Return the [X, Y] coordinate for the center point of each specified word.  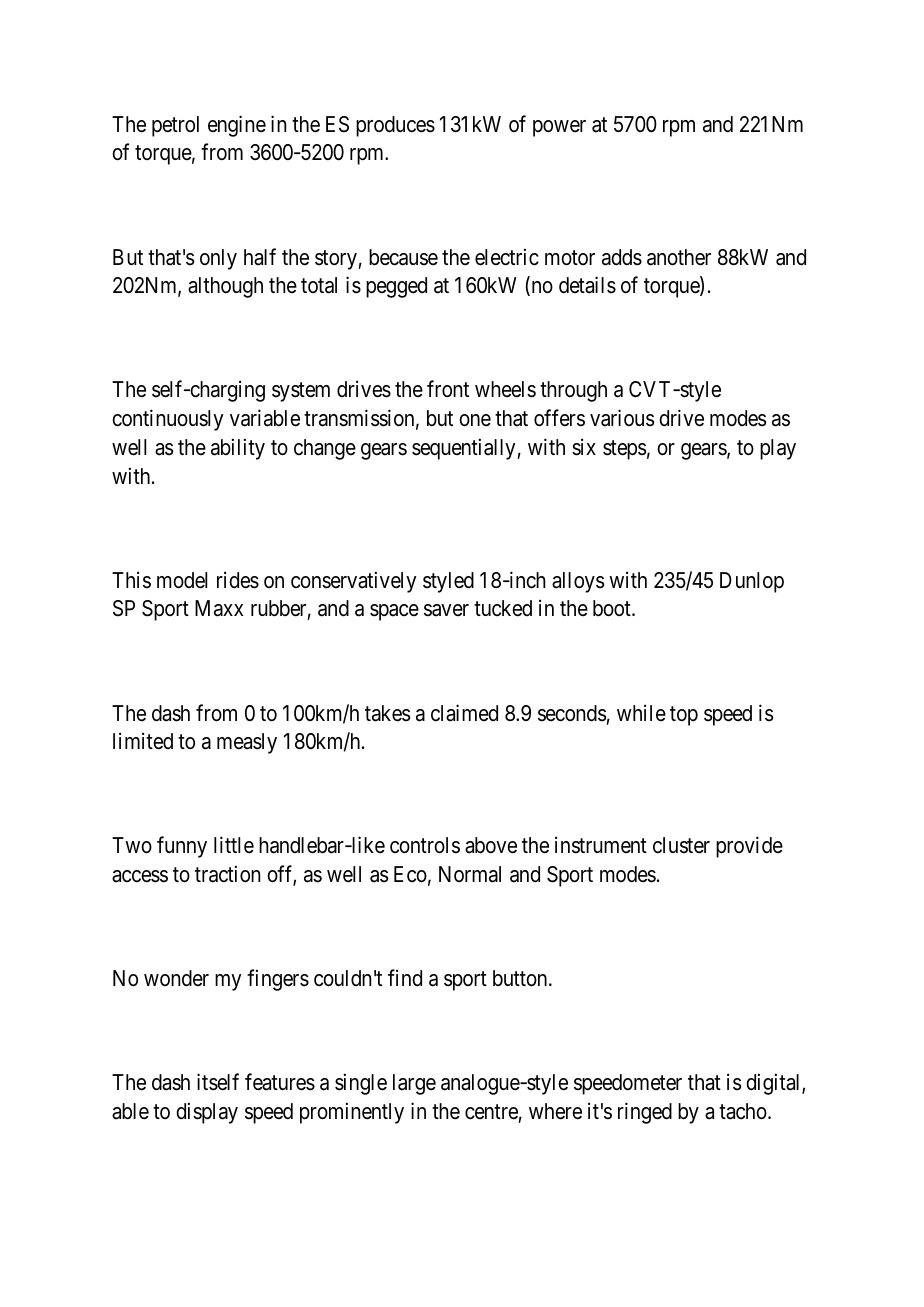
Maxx [219, 608]
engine [237, 126]
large [414, 1084]
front [448, 389]
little [234, 845]
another [679, 257]
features [280, 1082]
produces [395, 126]
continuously [167, 420]
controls [425, 845]
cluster [681, 845]
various [622, 418]
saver [446, 610]
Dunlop [752, 582]
